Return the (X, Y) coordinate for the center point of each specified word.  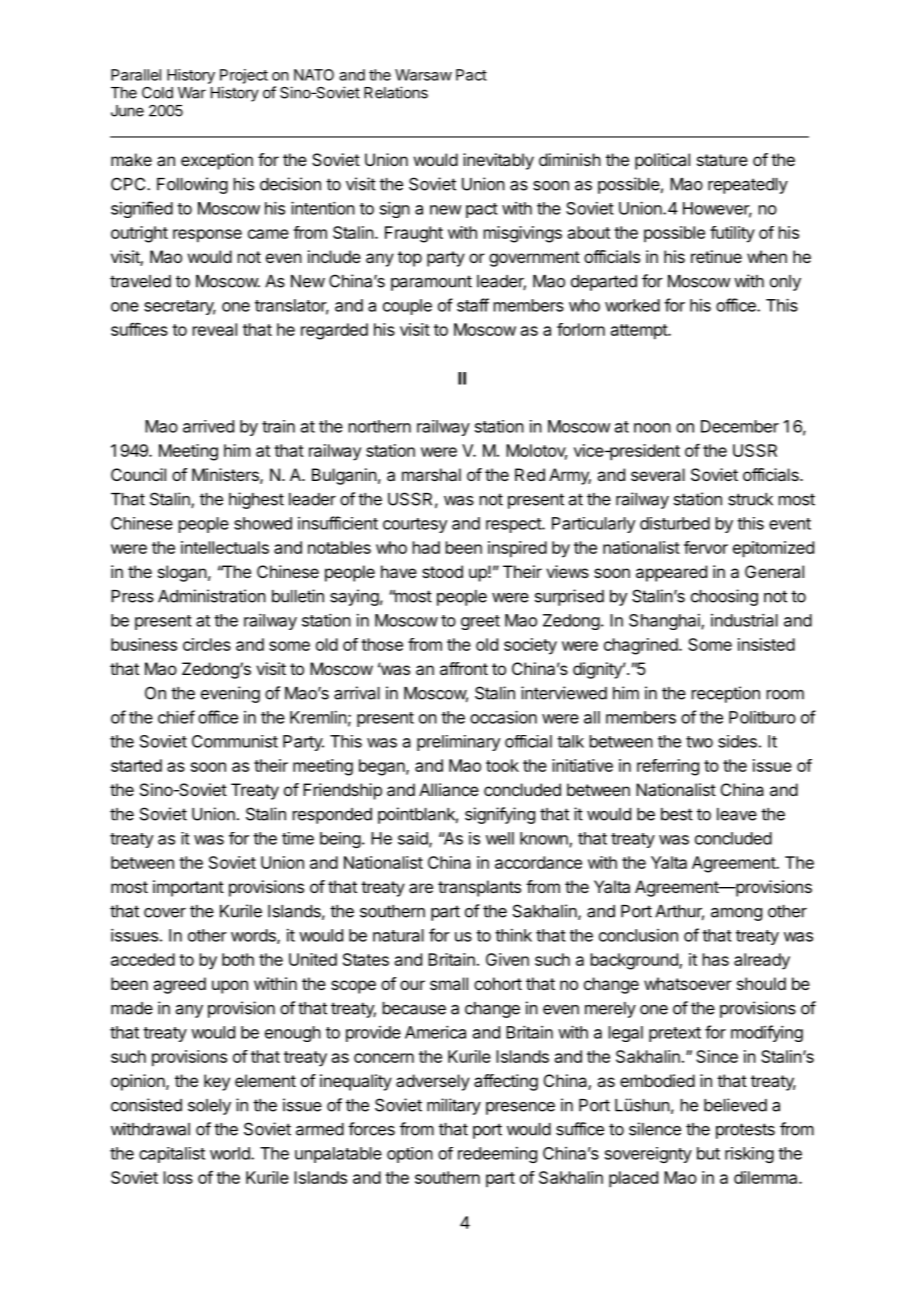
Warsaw (423, 75)
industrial (744, 620)
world (231, 1153)
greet (480, 622)
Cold (157, 93)
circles (207, 644)
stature (722, 160)
